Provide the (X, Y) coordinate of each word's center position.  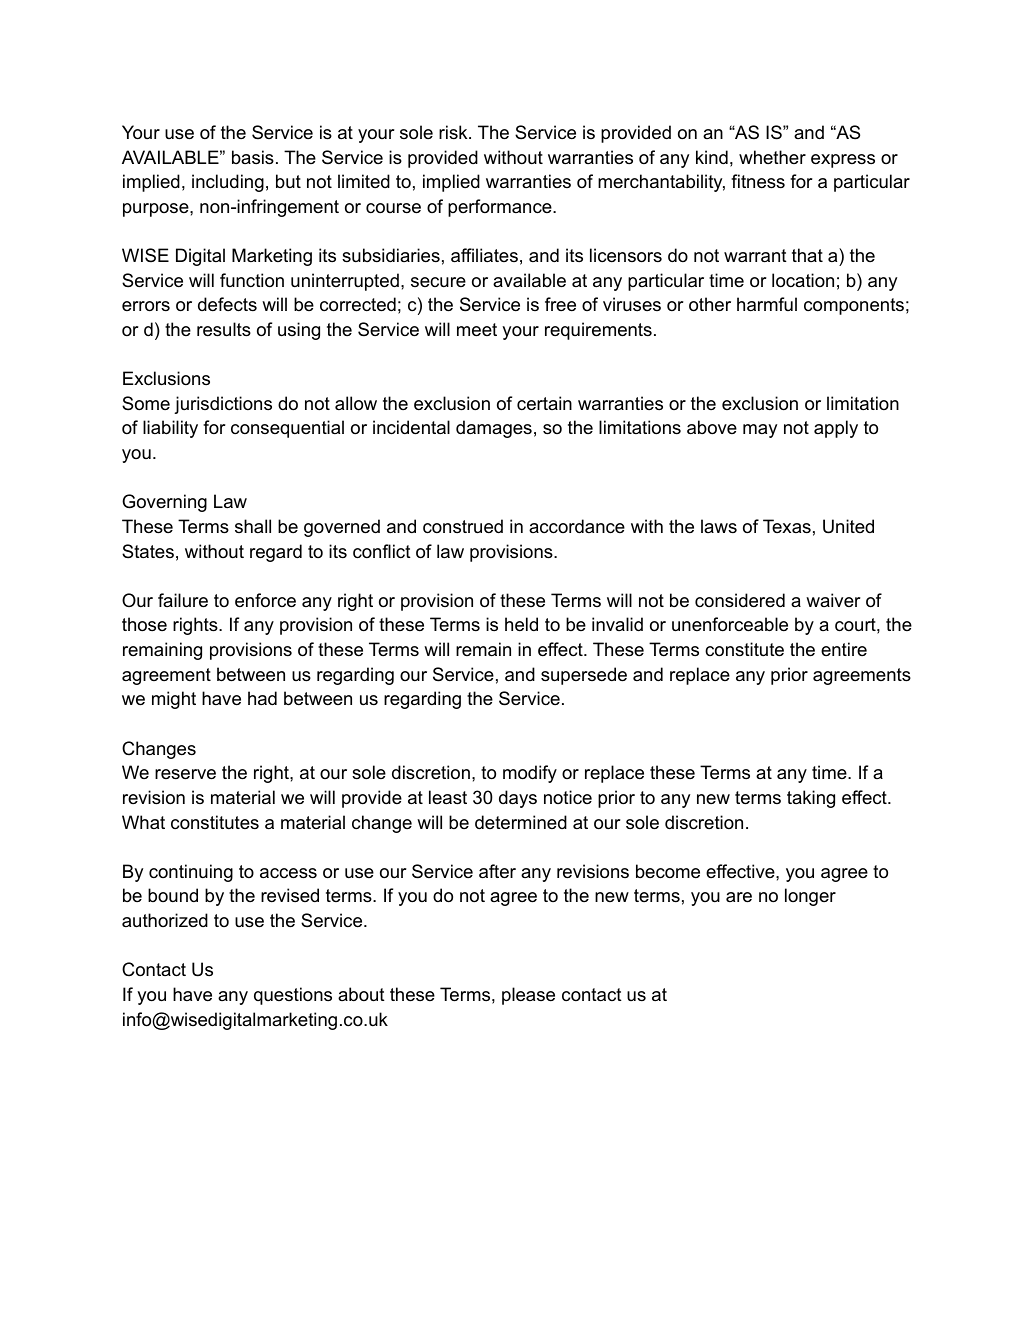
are (739, 897)
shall (253, 526)
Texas (787, 526)
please (528, 996)
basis (253, 157)
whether (772, 157)
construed (463, 526)
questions (293, 996)
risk (454, 132)
